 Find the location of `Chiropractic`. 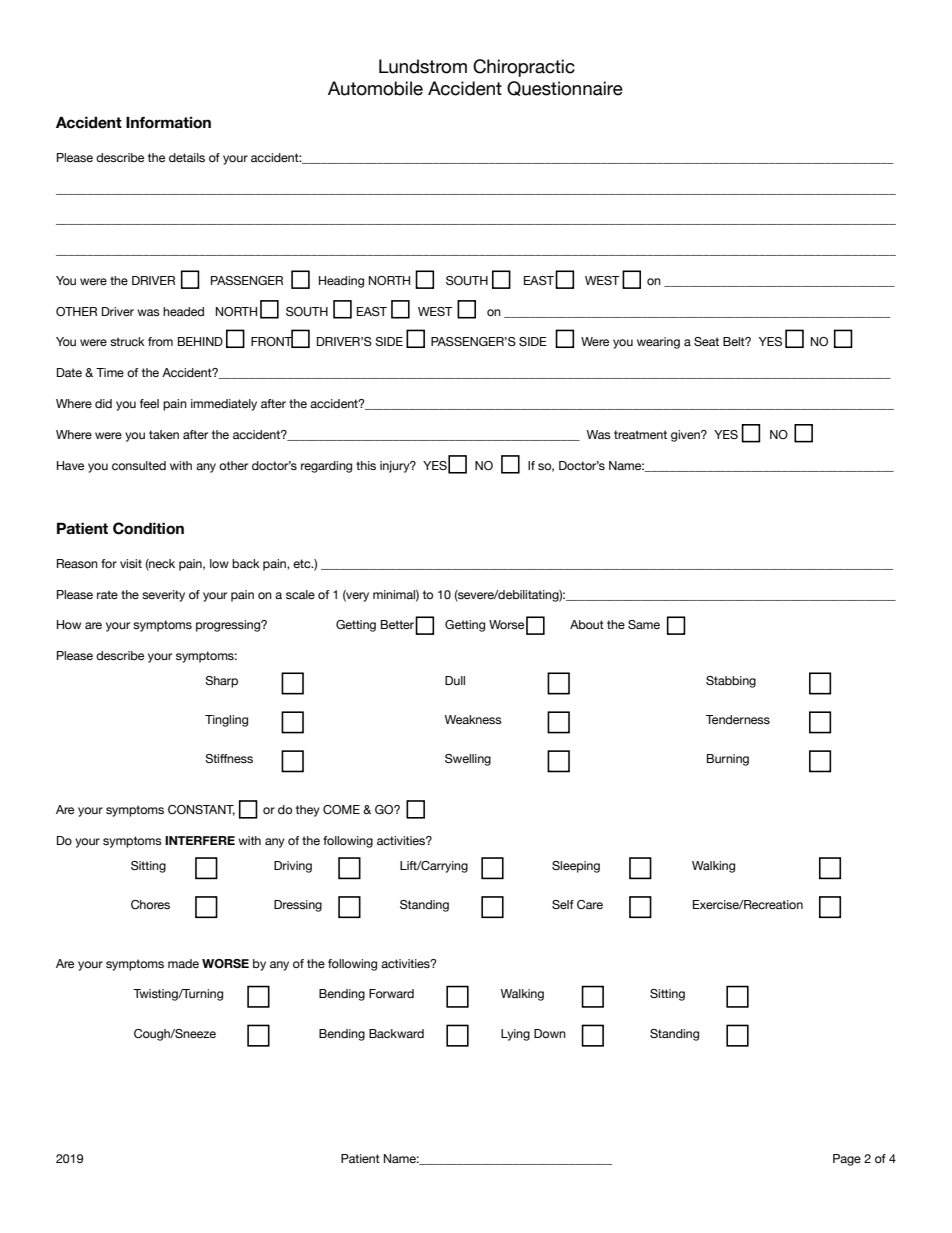

Chiropractic is located at coordinates (524, 68).
